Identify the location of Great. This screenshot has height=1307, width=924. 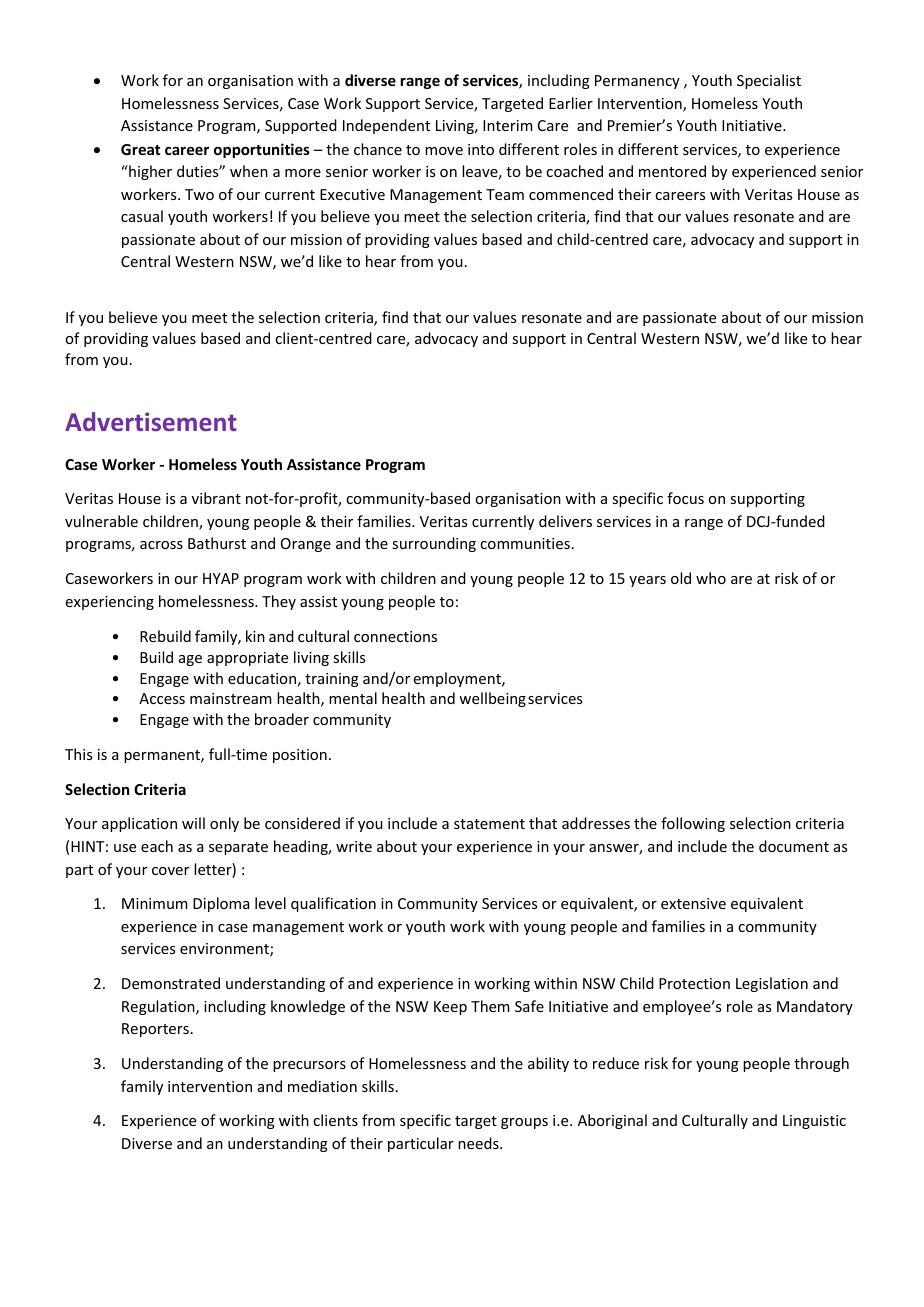
(140, 149).
